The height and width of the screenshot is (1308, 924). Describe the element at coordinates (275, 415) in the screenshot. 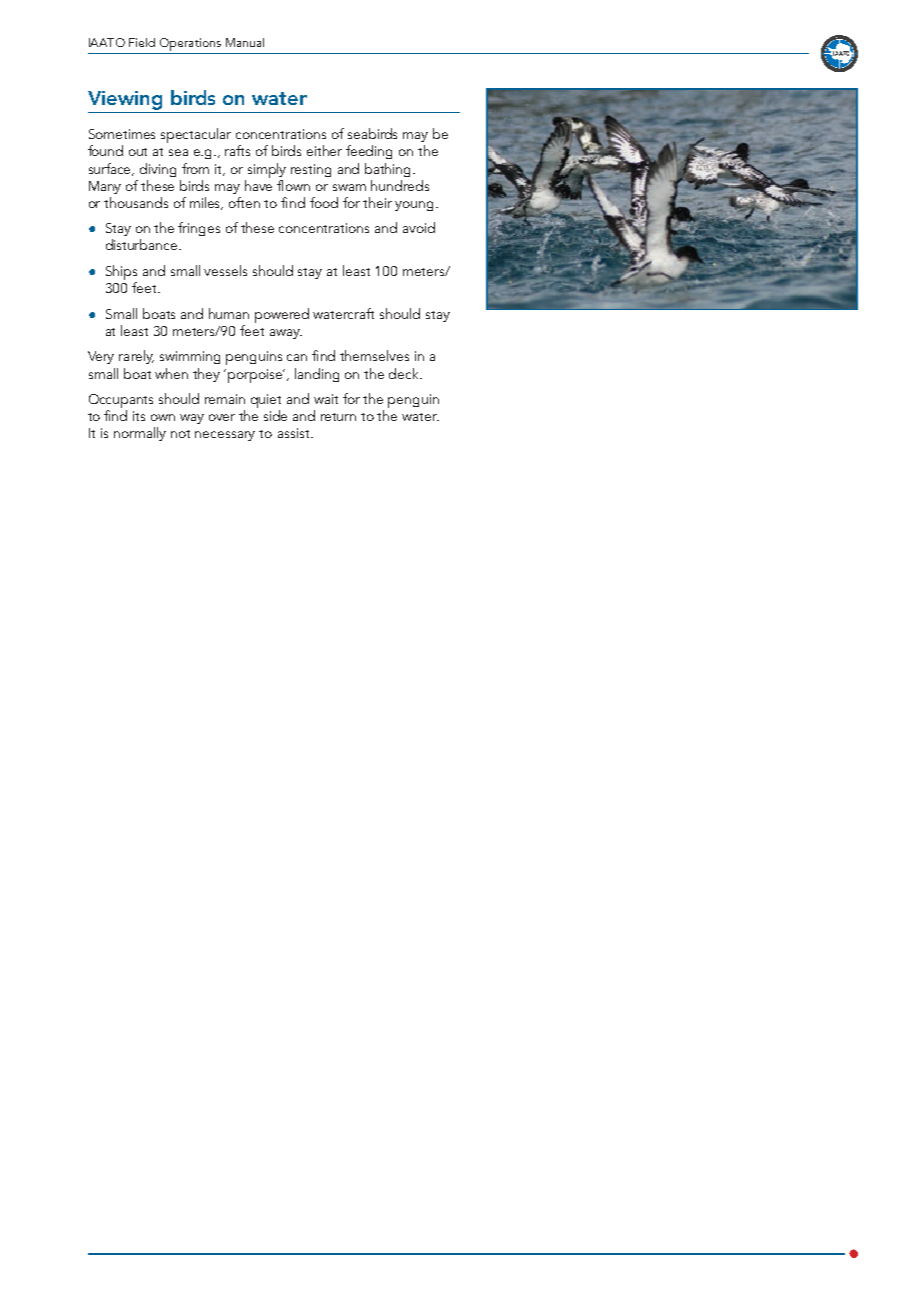

I see `side` at that location.
